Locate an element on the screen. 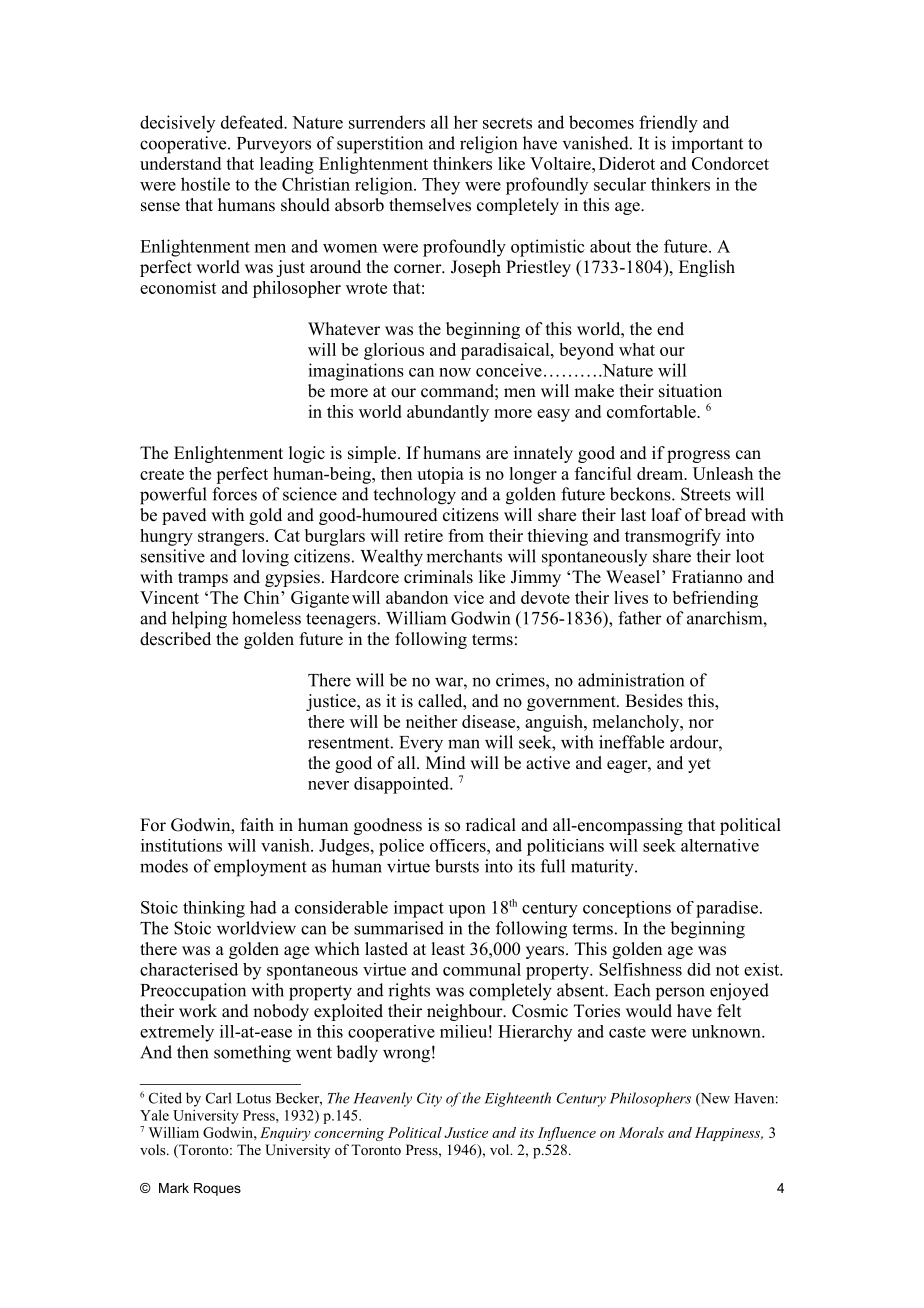 Image resolution: width=924 pixels, height=1308 pixels. hostile is located at coordinates (205, 184).
